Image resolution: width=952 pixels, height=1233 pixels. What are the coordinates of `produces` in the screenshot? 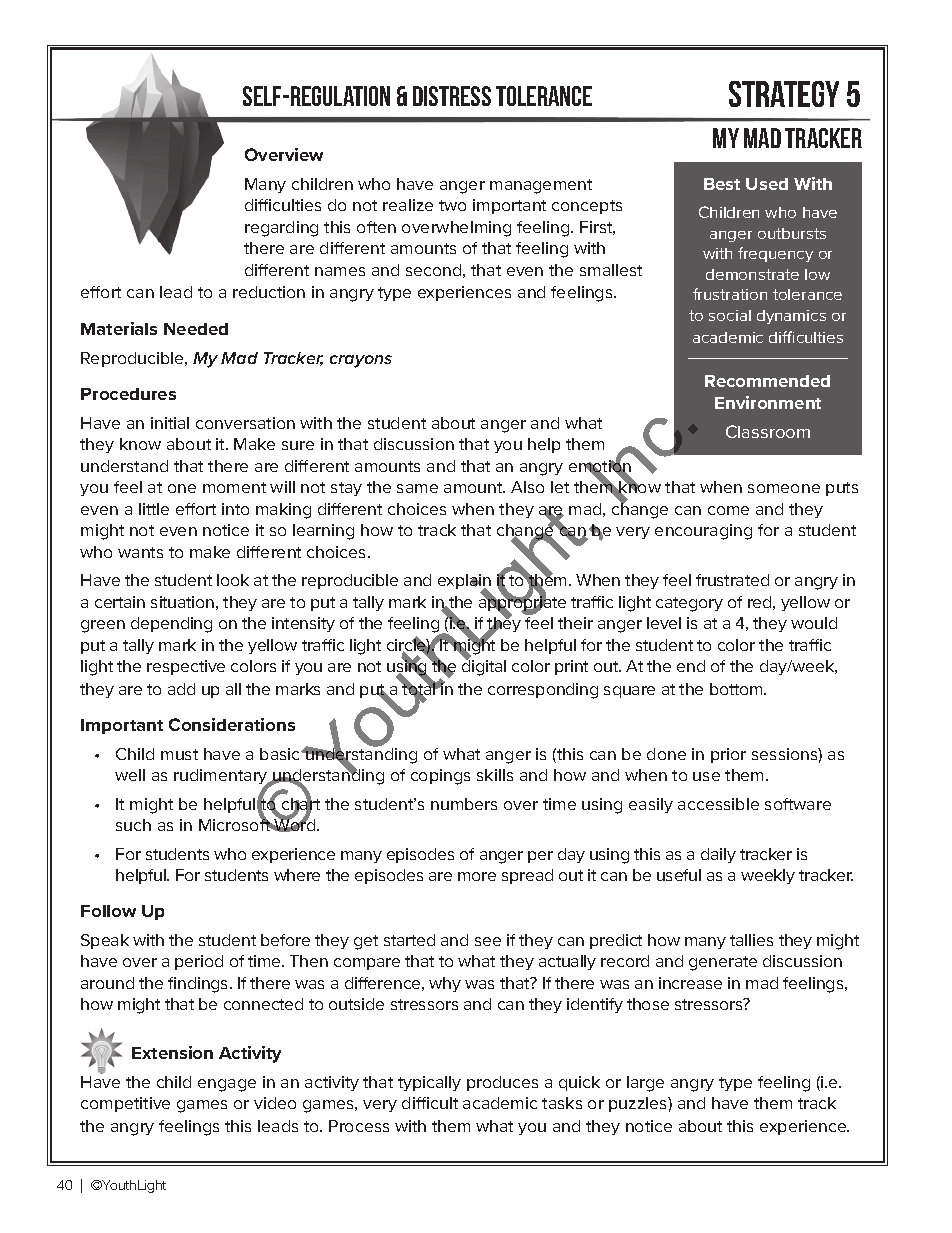 It's located at (502, 1083).
